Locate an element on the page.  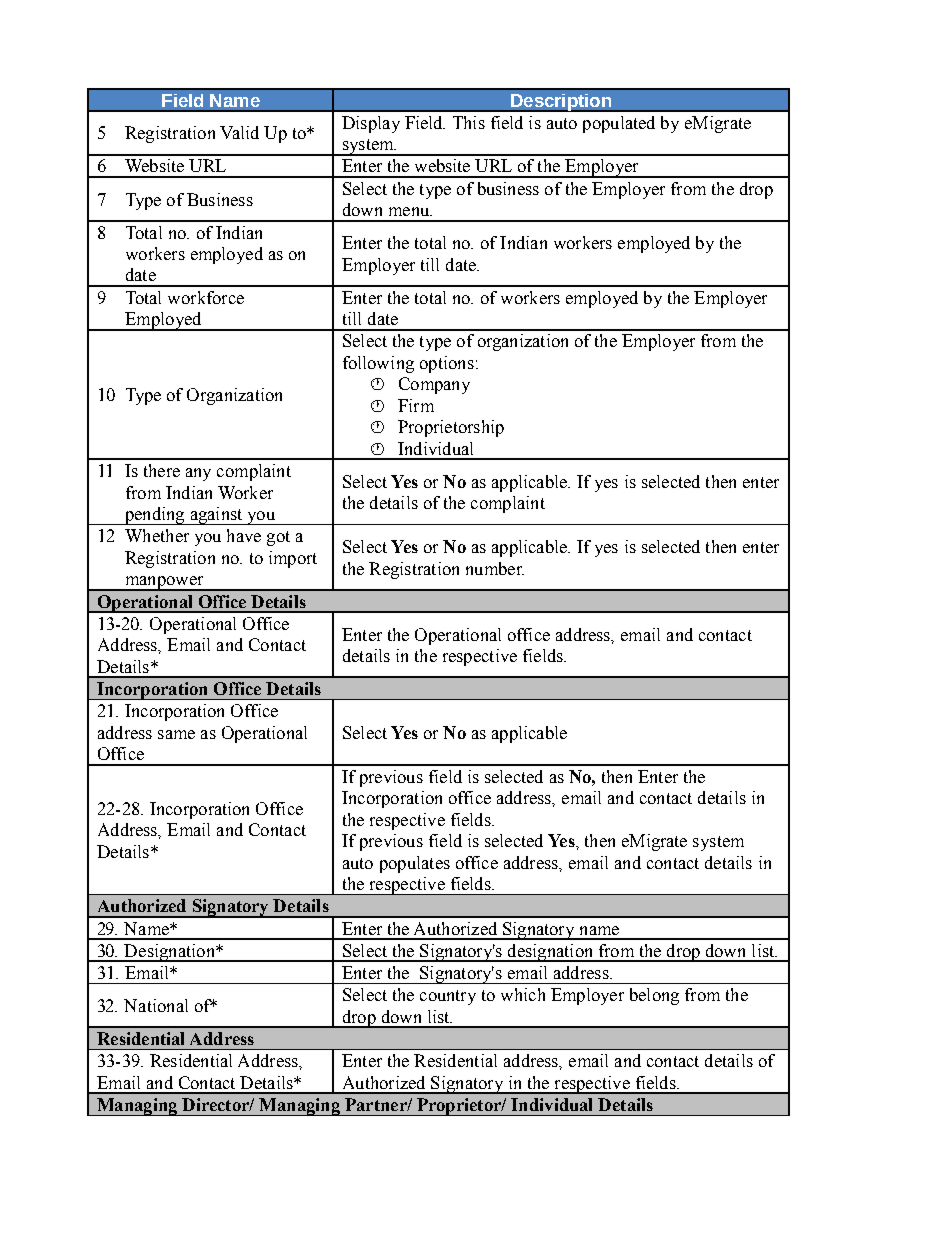
Valid is located at coordinates (239, 132).
